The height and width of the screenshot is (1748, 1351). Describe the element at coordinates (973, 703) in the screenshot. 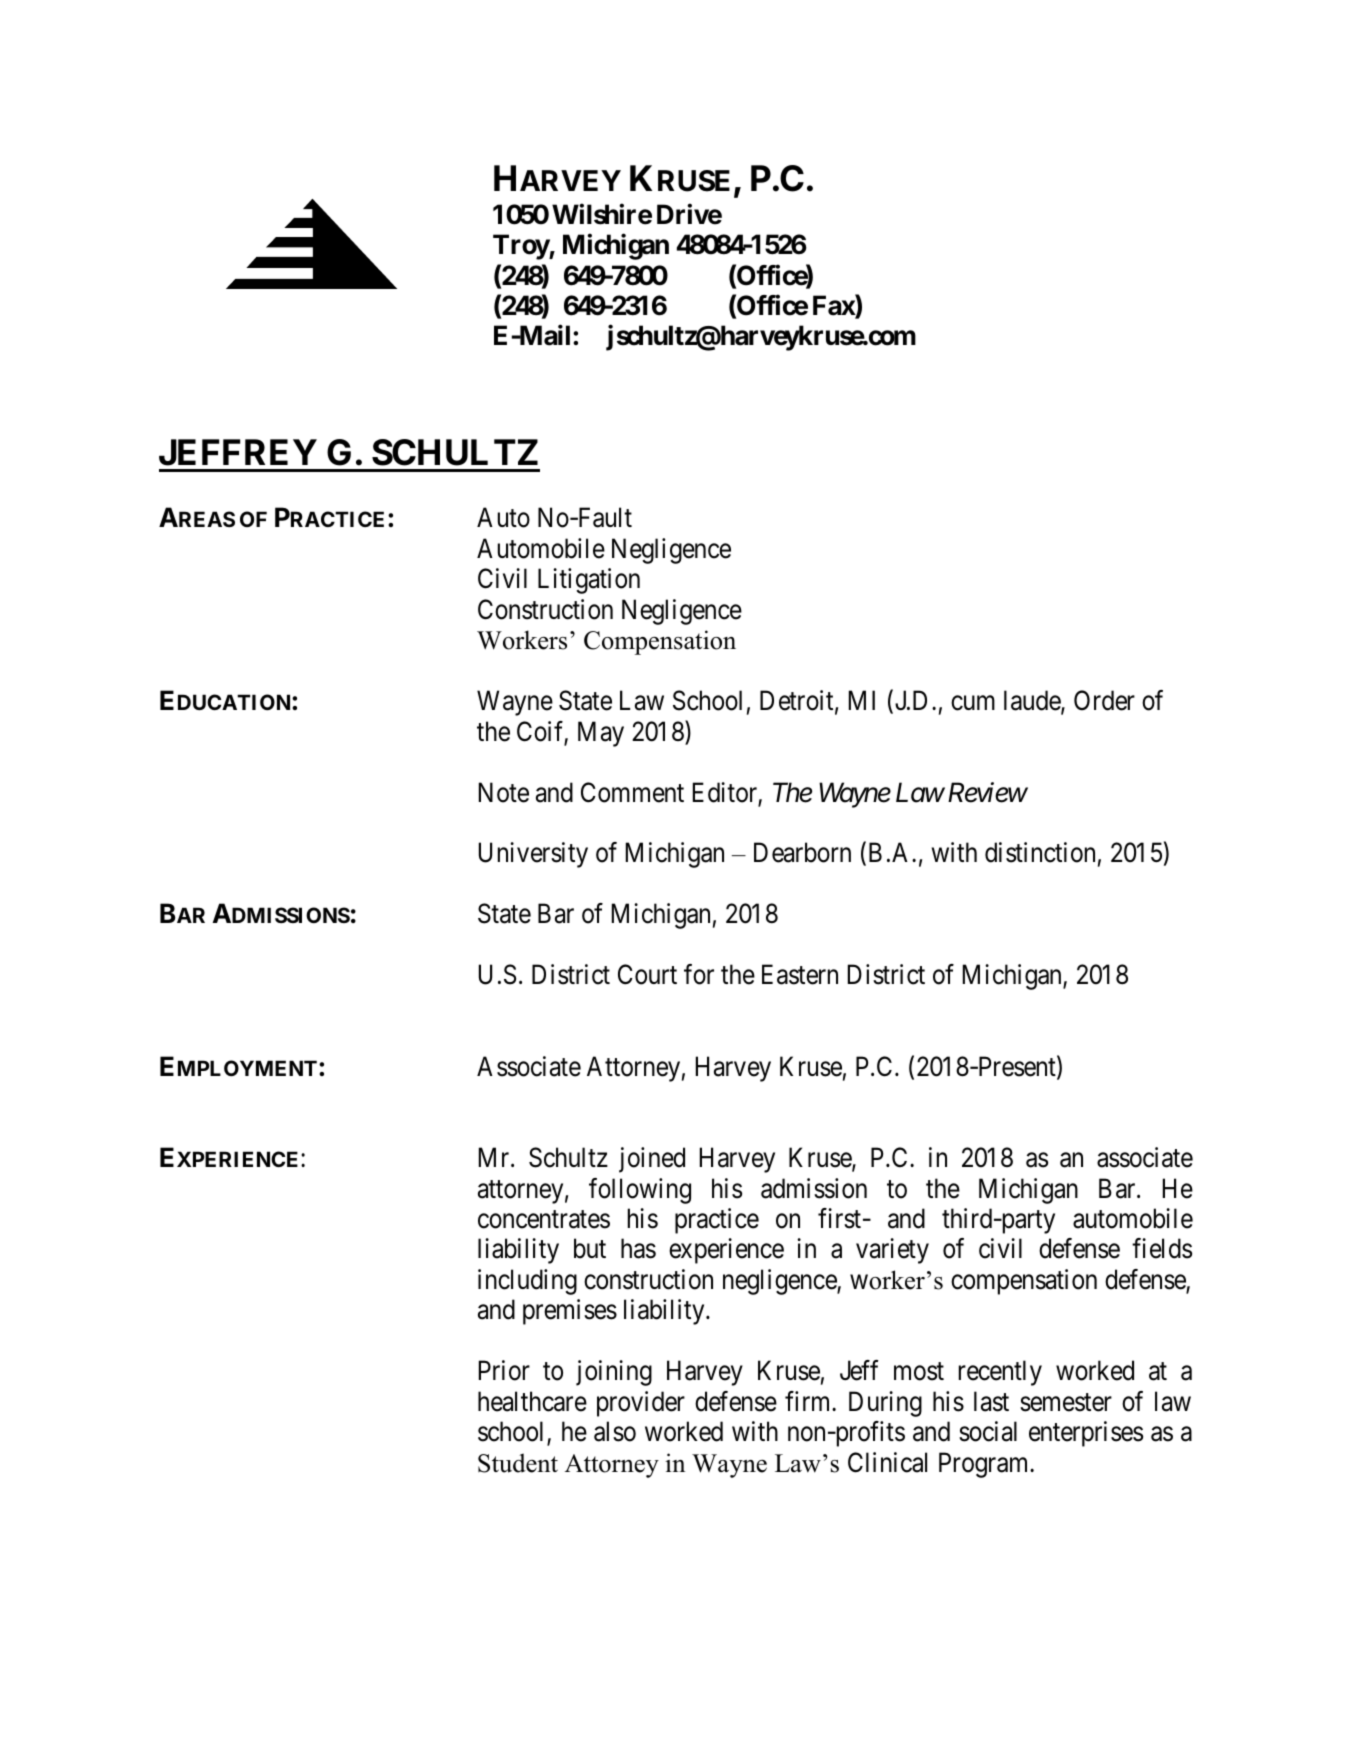

I see `cum` at that location.
